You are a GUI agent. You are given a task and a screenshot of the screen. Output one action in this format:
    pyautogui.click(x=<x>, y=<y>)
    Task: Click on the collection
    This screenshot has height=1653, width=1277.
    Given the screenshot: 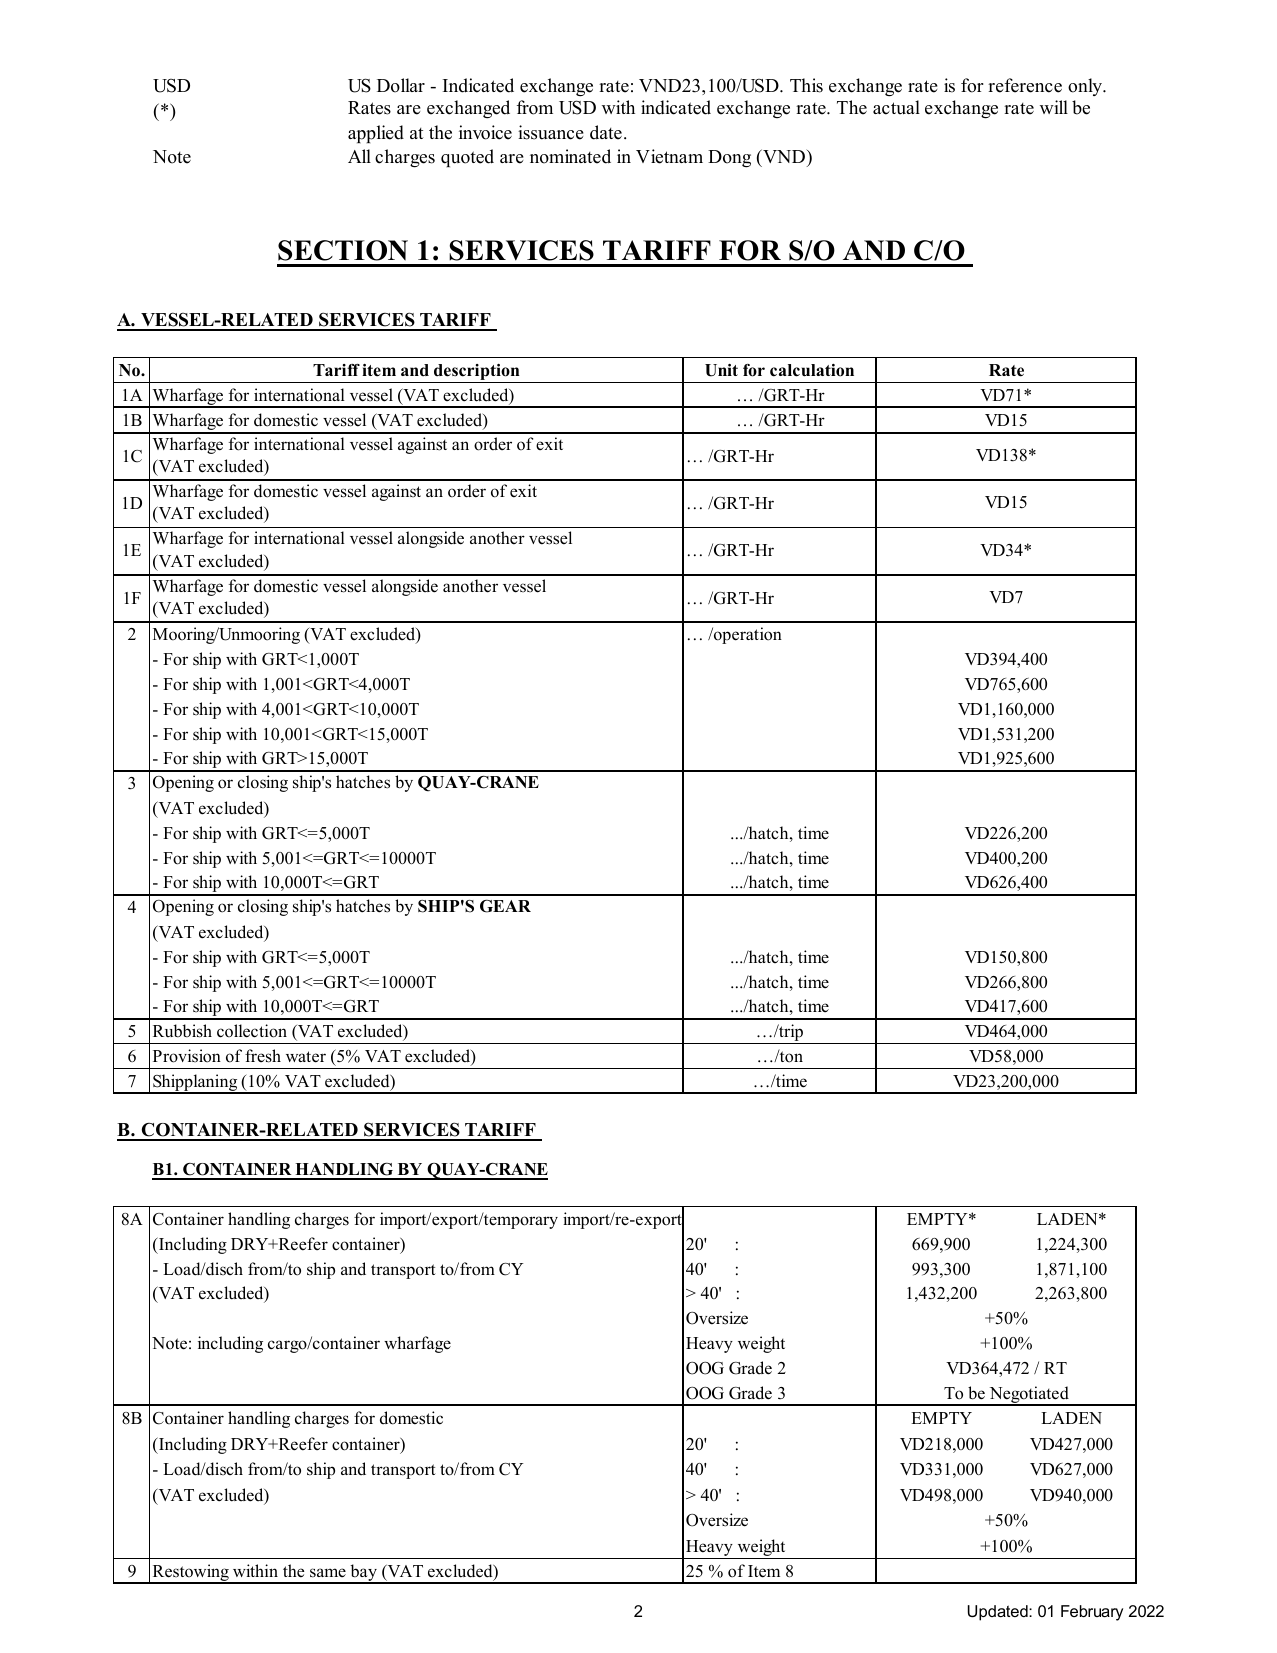 What is the action you would take?
    pyautogui.click(x=252, y=1031)
